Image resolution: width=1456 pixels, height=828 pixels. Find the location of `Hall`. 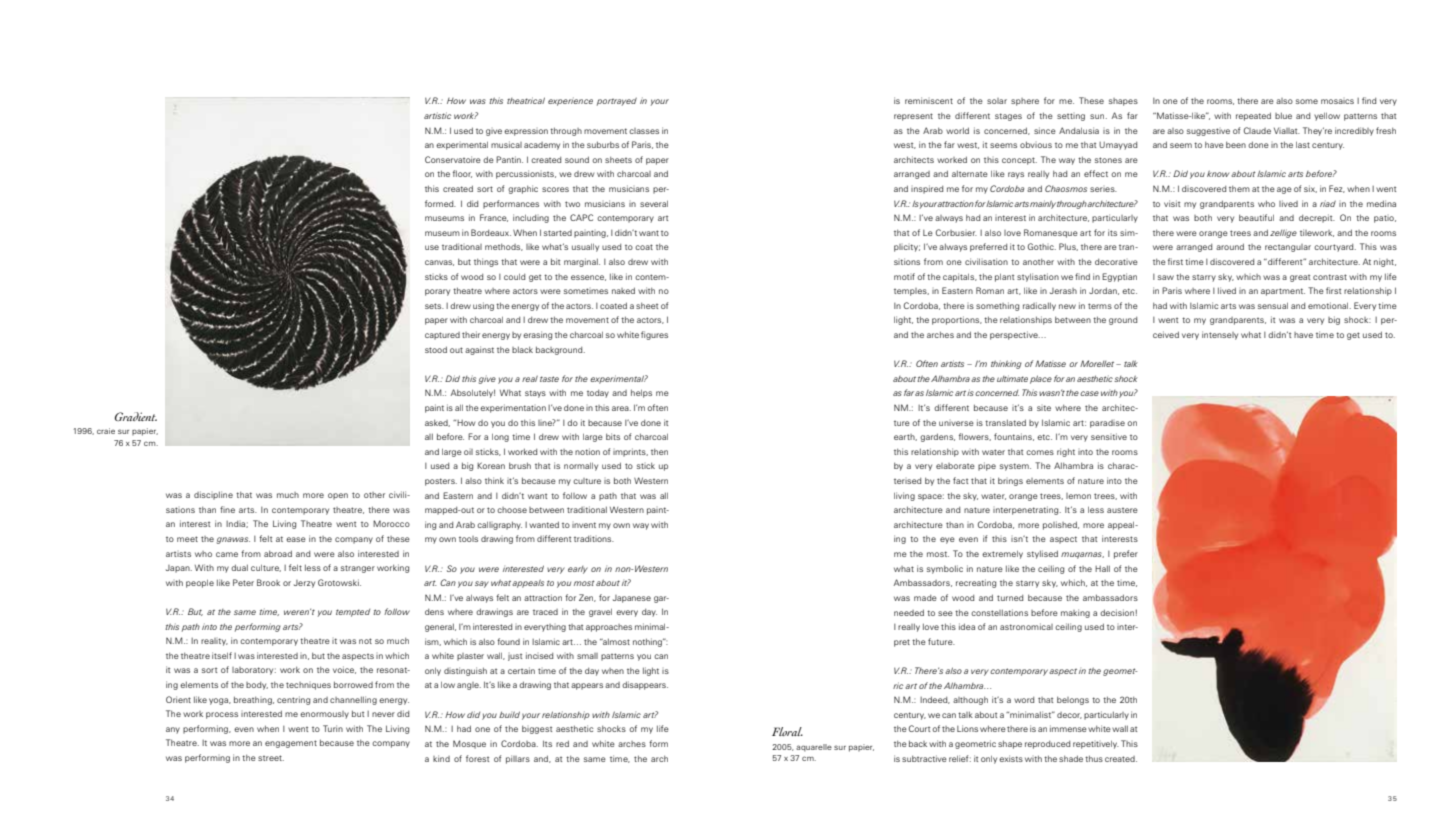

Hall is located at coordinates (1102, 568).
